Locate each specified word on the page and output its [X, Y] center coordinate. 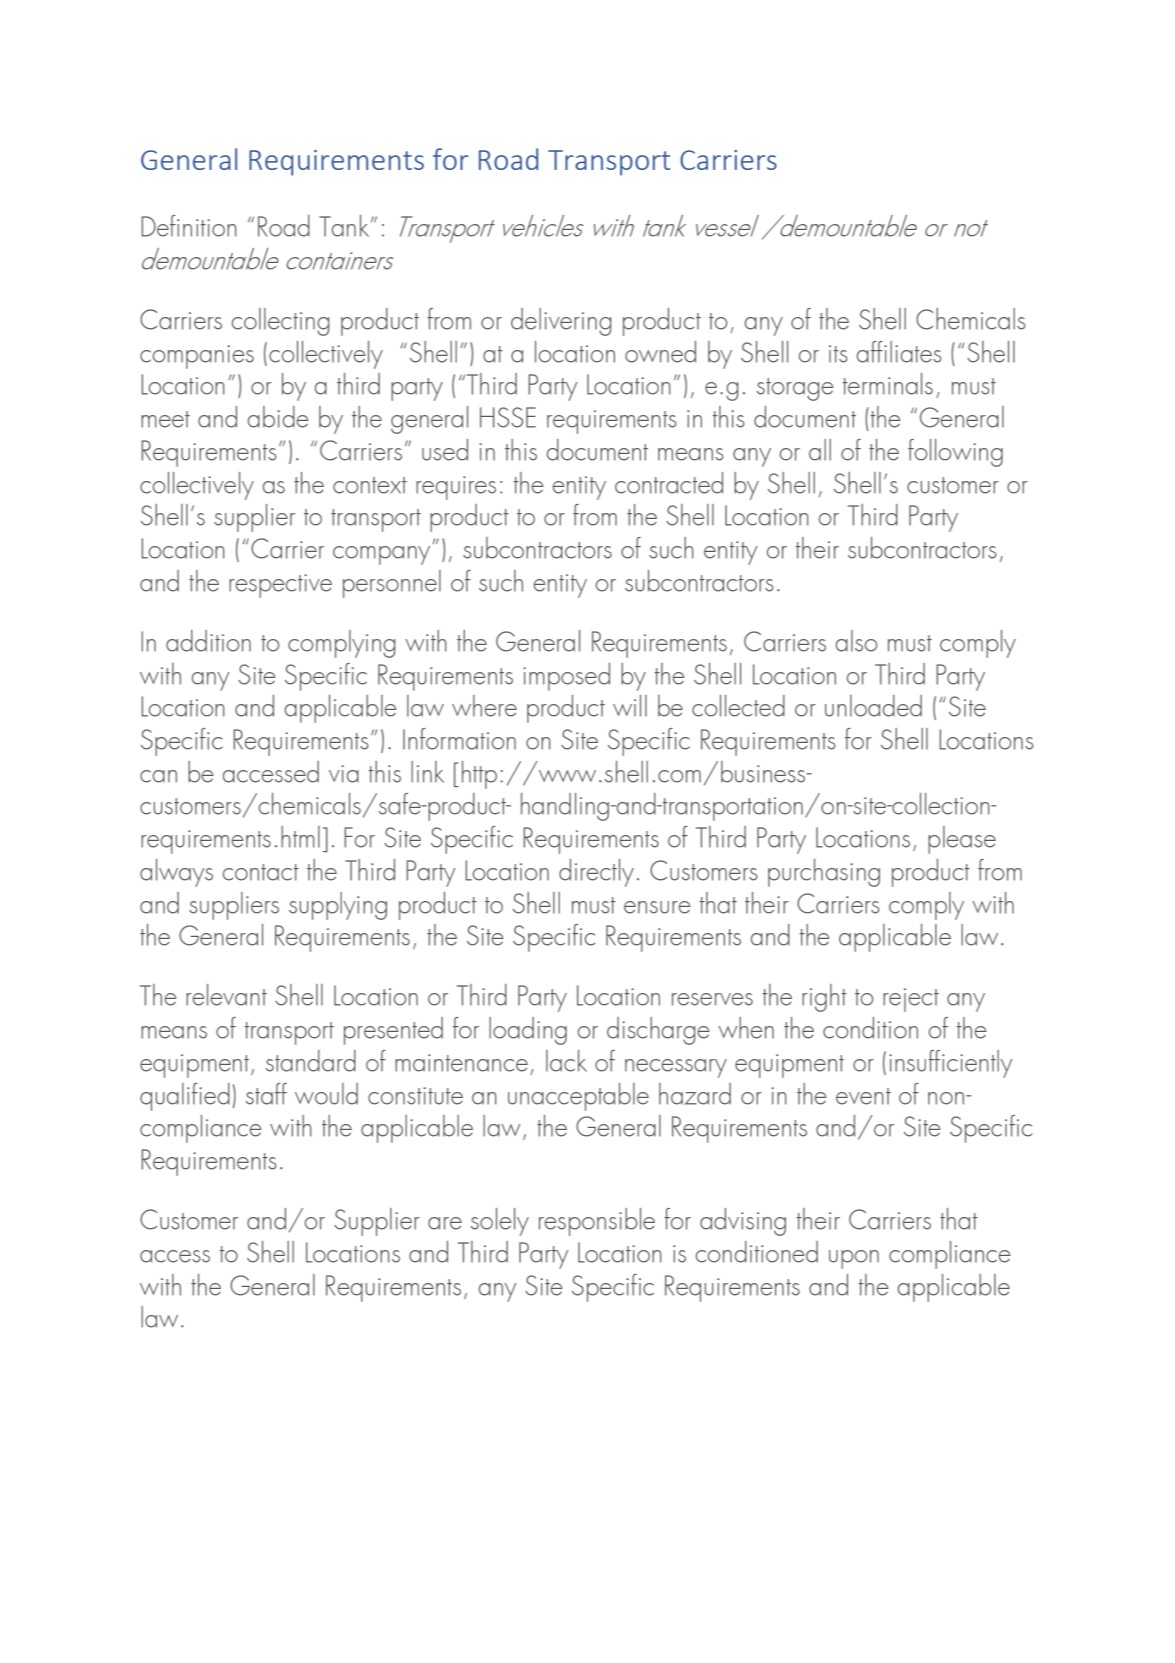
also [856, 641]
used [445, 450]
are [445, 1223]
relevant [226, 995]
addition [208, 641]
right [824, 998]
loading [528, 1031]
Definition [189, 226]
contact [261, 872]
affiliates [899, 352]
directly [596, 873]
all [820, 450]
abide [278, 417]
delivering [561, 322]
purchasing [824, 873]
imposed [566, 677]
